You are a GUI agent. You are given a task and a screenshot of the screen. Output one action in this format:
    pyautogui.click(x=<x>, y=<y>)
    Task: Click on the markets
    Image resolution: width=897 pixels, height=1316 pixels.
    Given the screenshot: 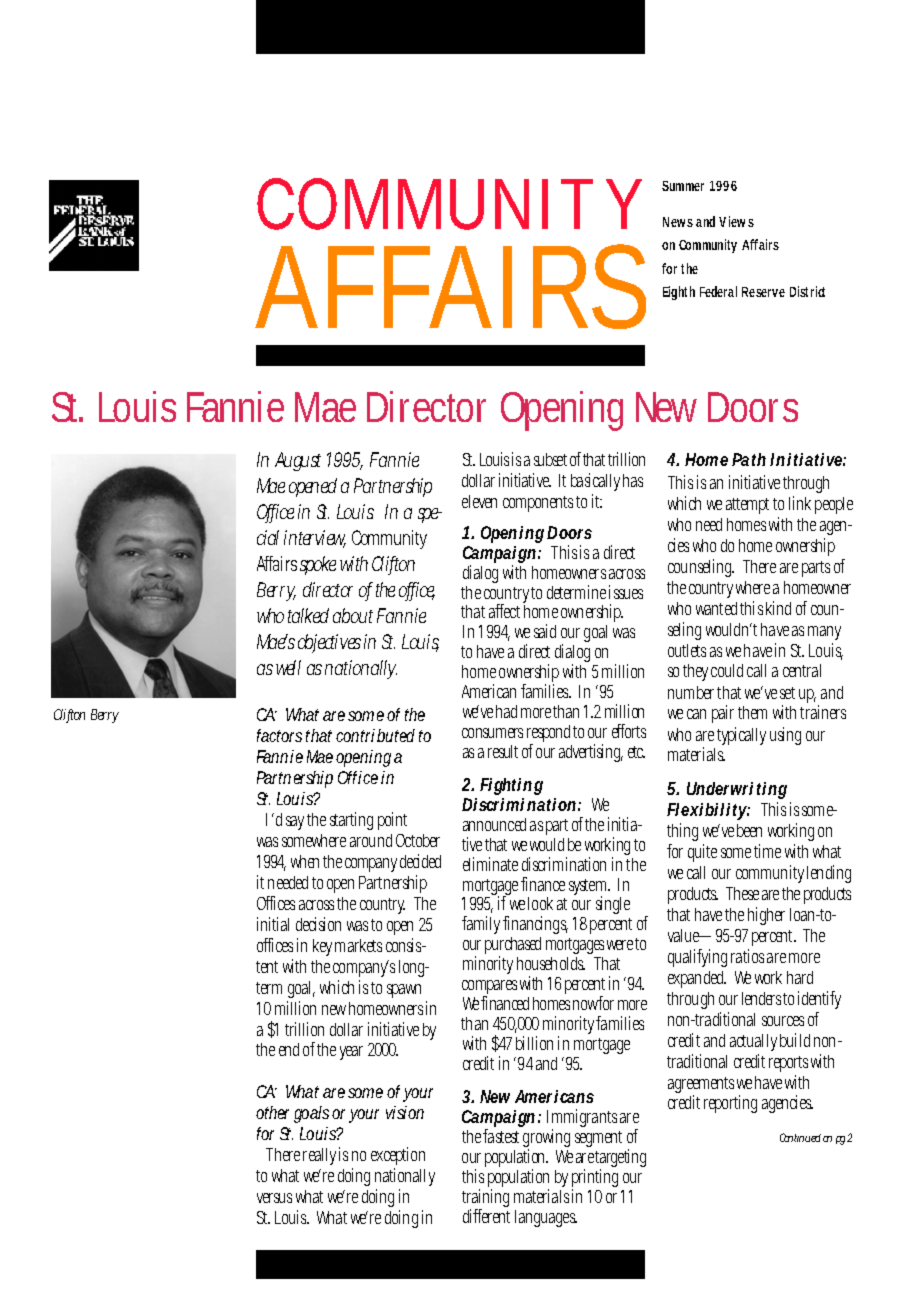 What is the action you would take?
    pyautogui.click(x=358, y=945)
